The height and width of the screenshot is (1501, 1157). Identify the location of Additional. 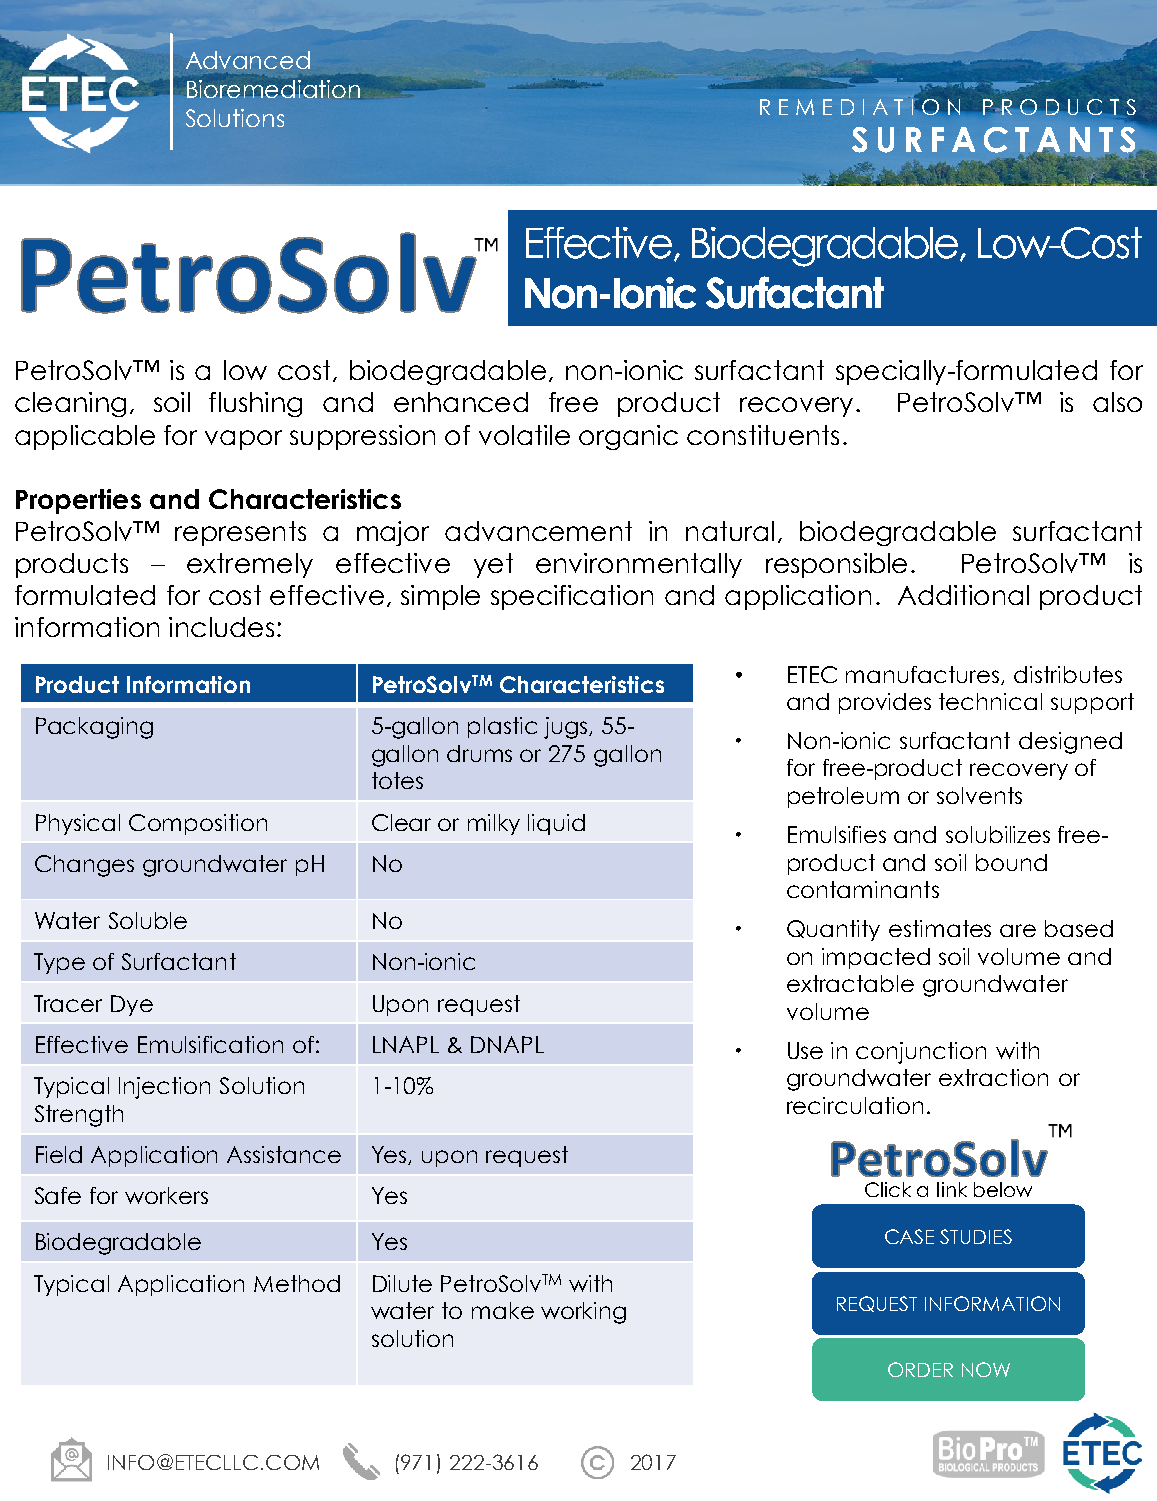
(963, 595).
